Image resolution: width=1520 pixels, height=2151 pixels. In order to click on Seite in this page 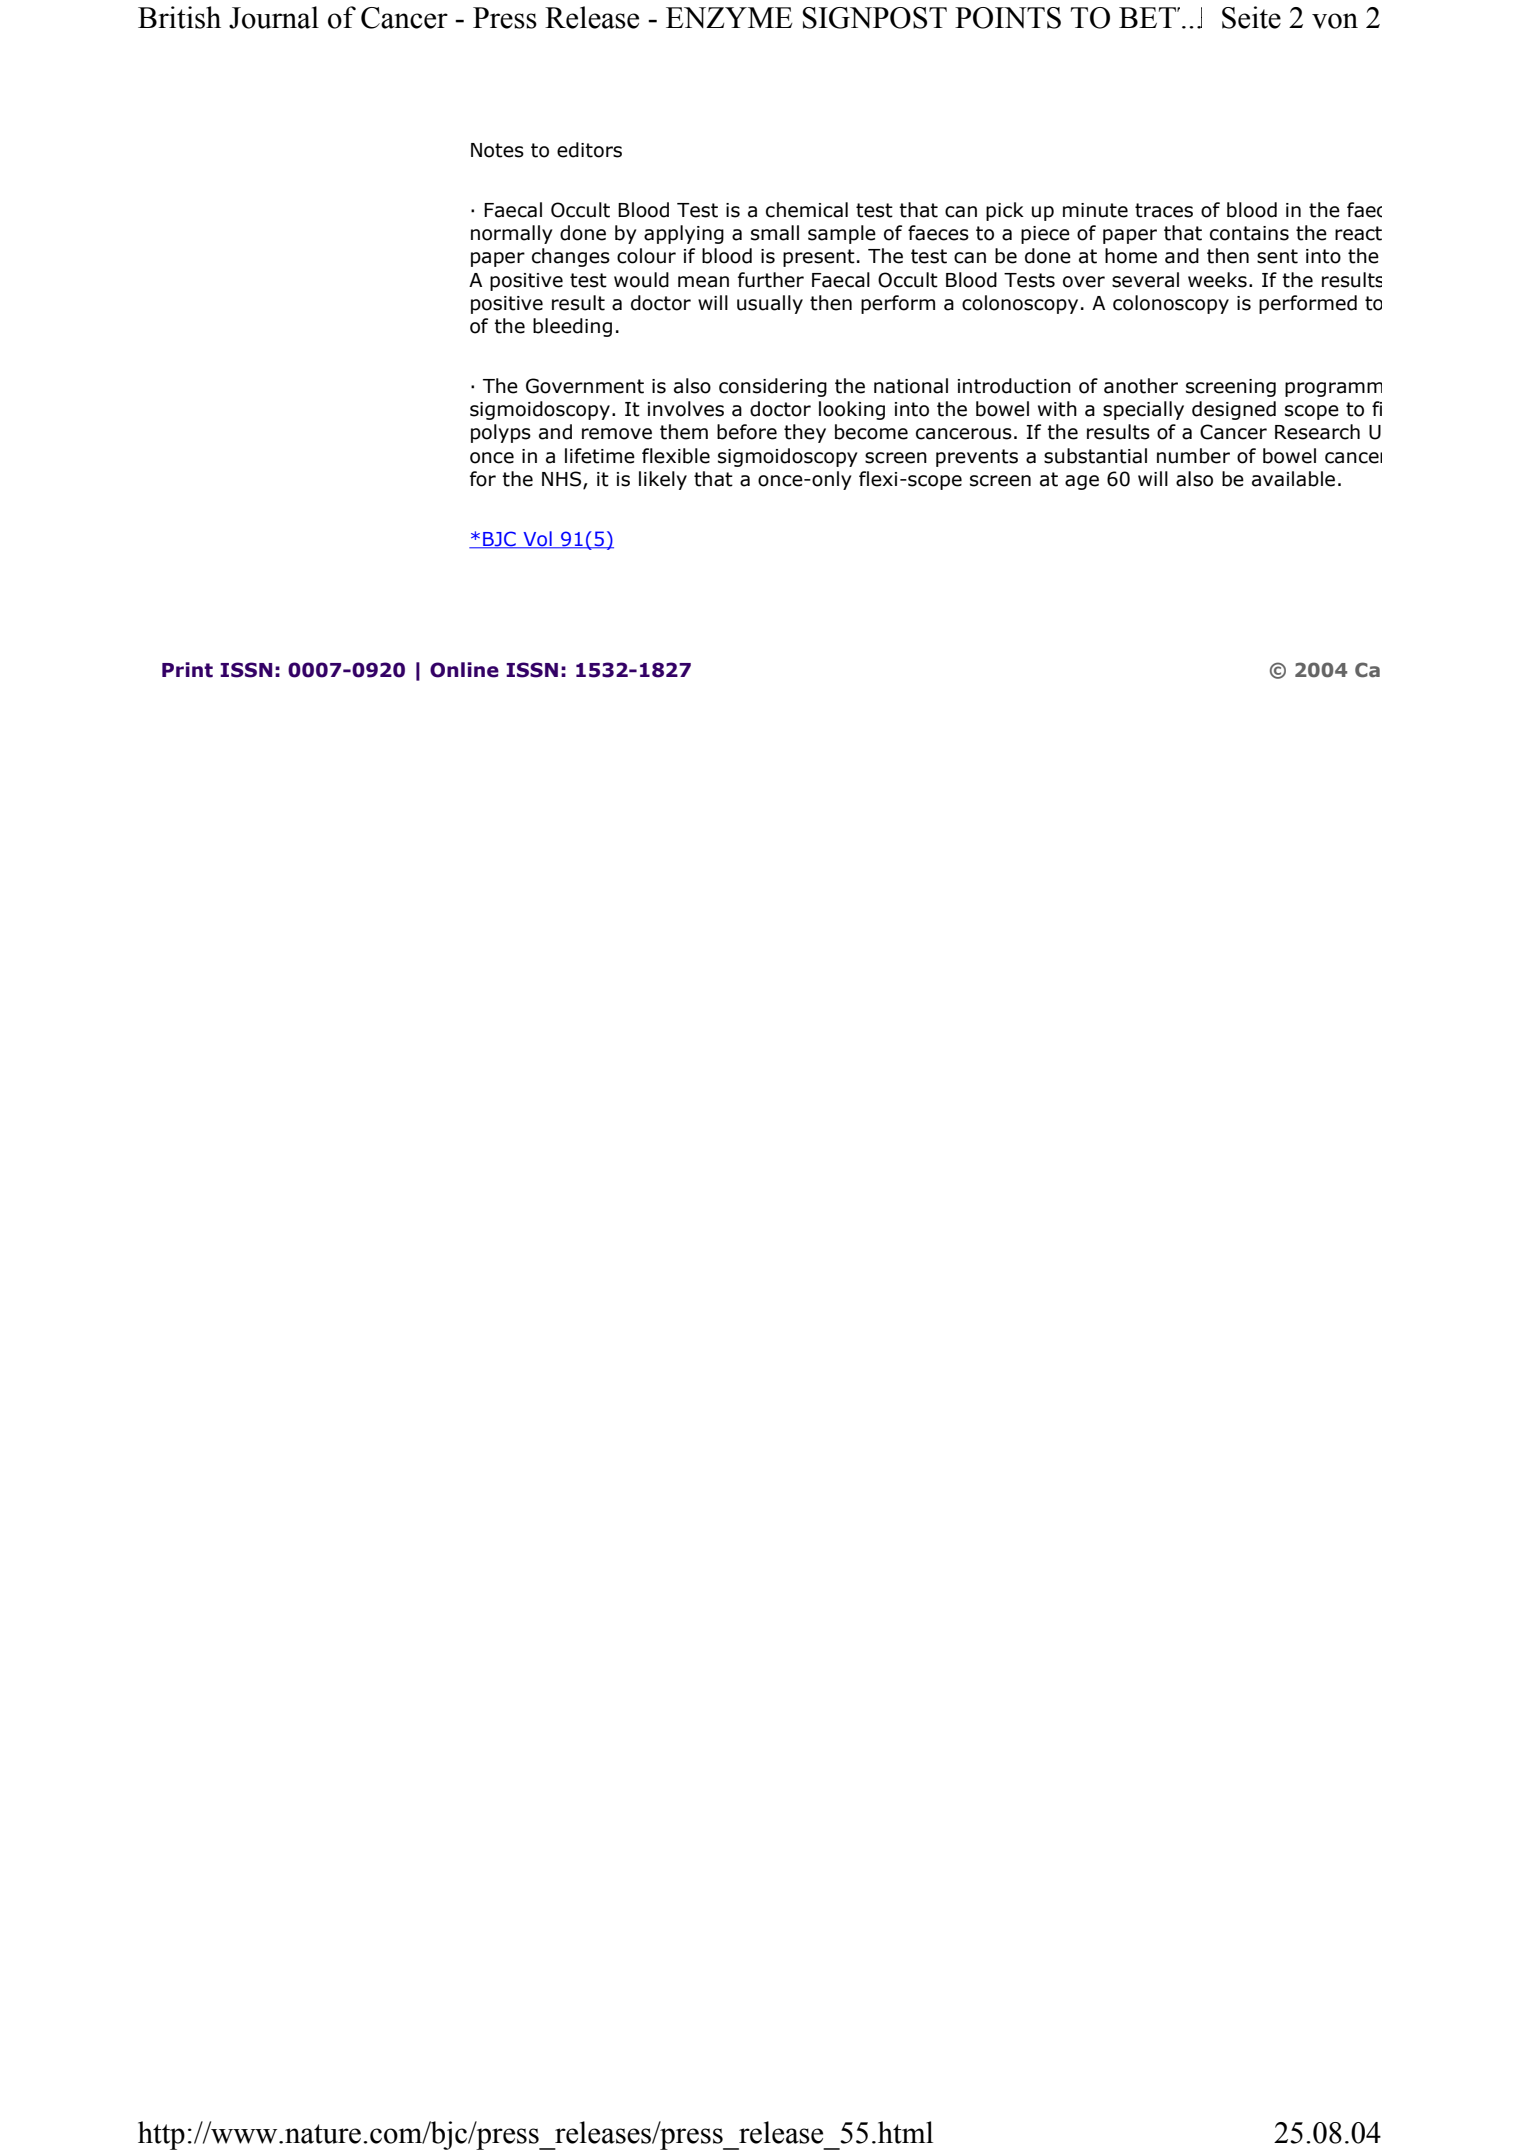, I will do `click(1251, 17)`.
